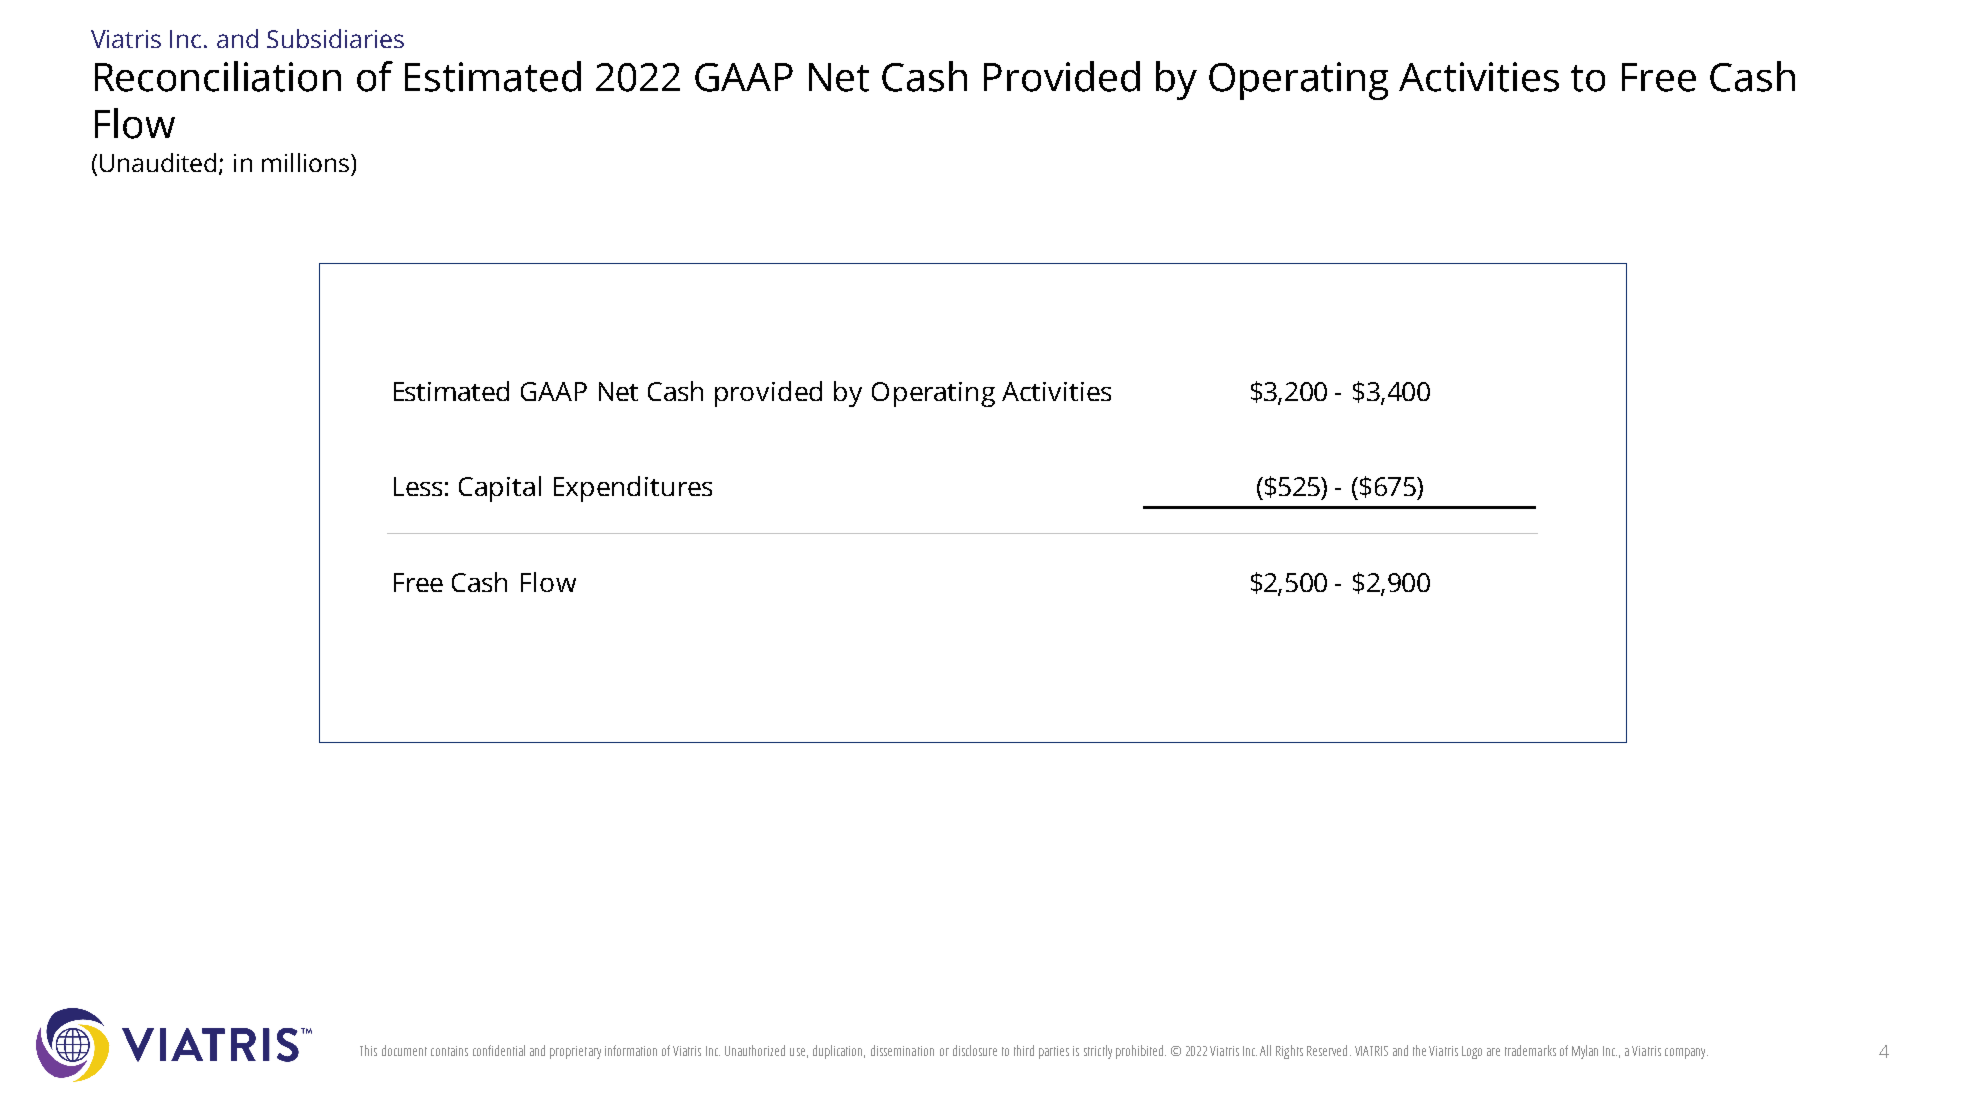  Describe the element at coordinates (305, 162) in the screenshot. I see `millions` at that location.
